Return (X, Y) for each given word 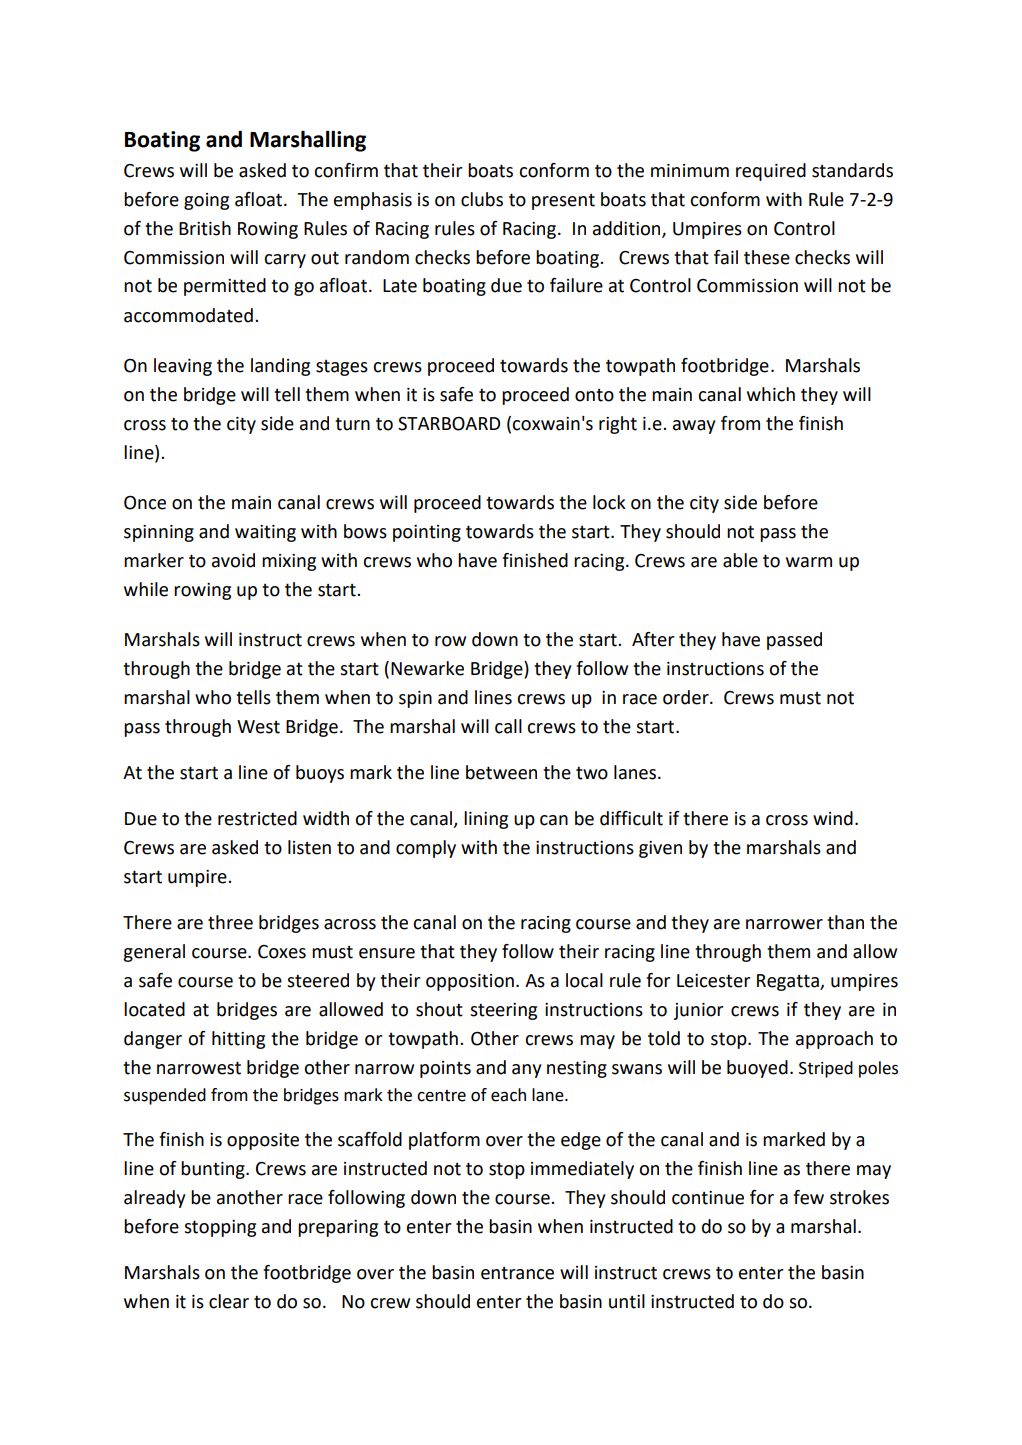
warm (809, 562)
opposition (470, 982)
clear (229, 1301)
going (206, 201)
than (845, 922)
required (771, 172)
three (230, 922)
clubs (482, 199)
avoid (233, 560)
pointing (427, 533)
